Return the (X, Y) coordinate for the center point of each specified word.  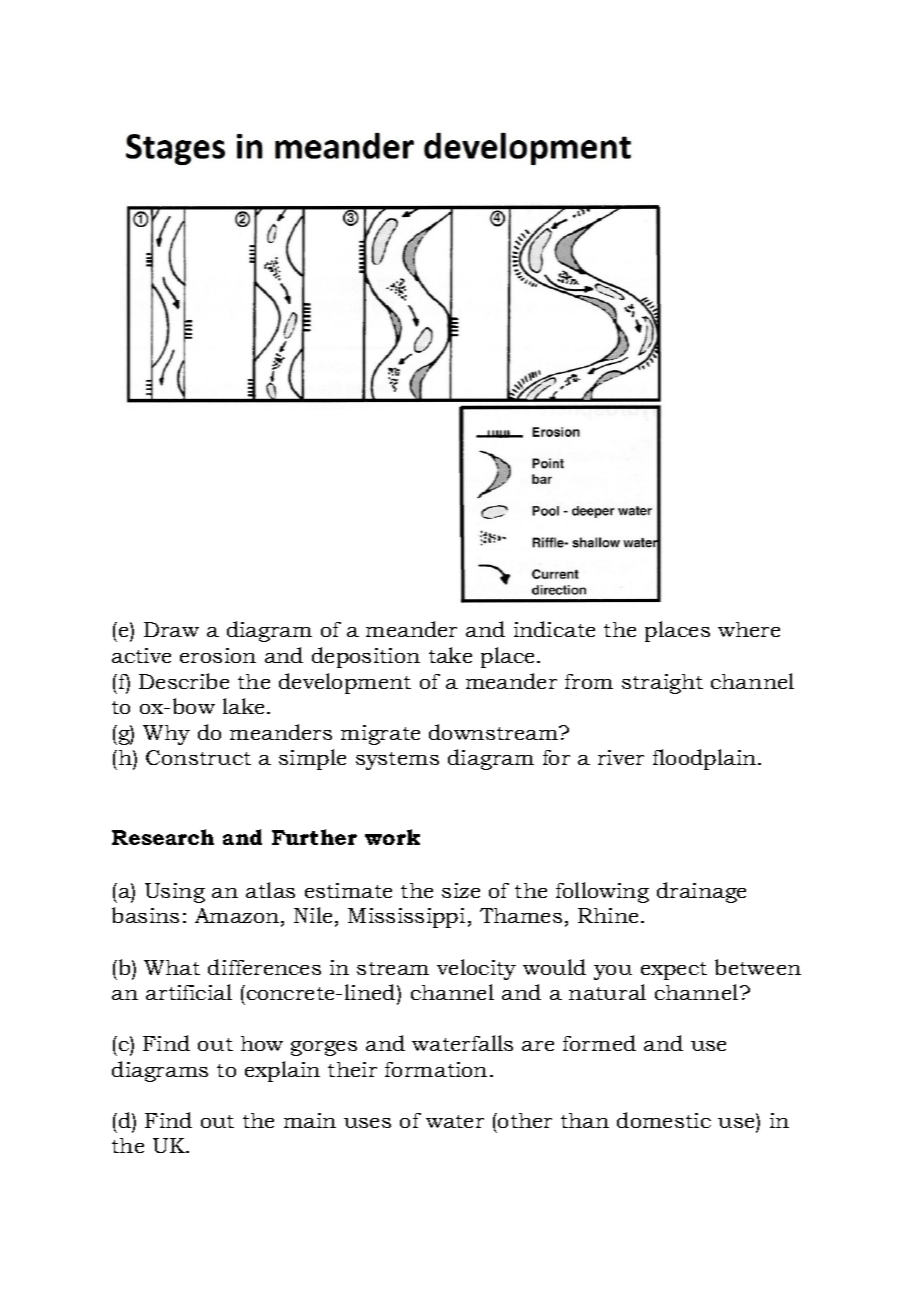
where (749, 629)
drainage (701, 892)
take (450, 655)
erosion (218, 655)
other (524, 1120)
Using (175, 893)
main (310, 1120)
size (461, 890)
